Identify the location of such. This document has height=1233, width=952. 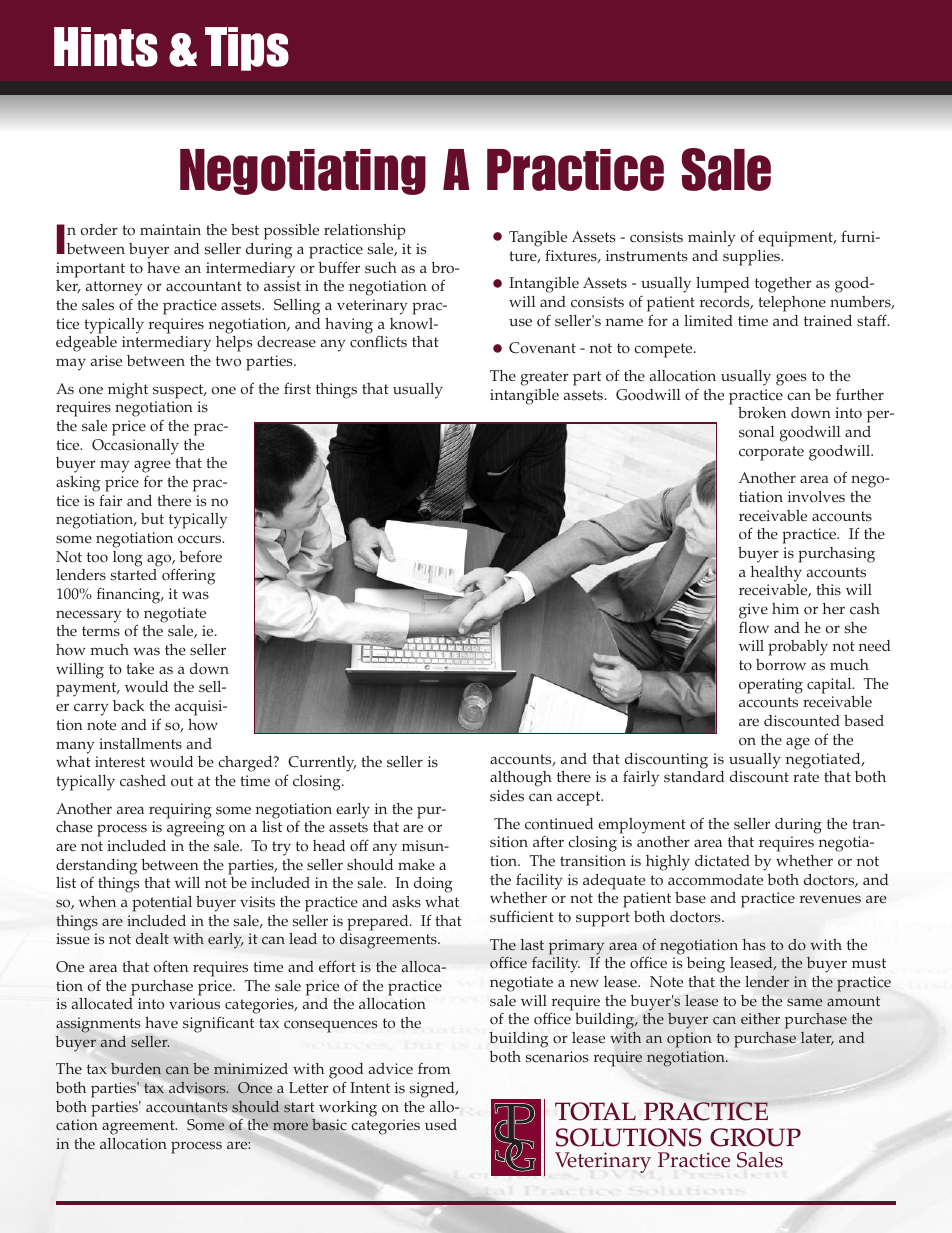
(381, 268).
